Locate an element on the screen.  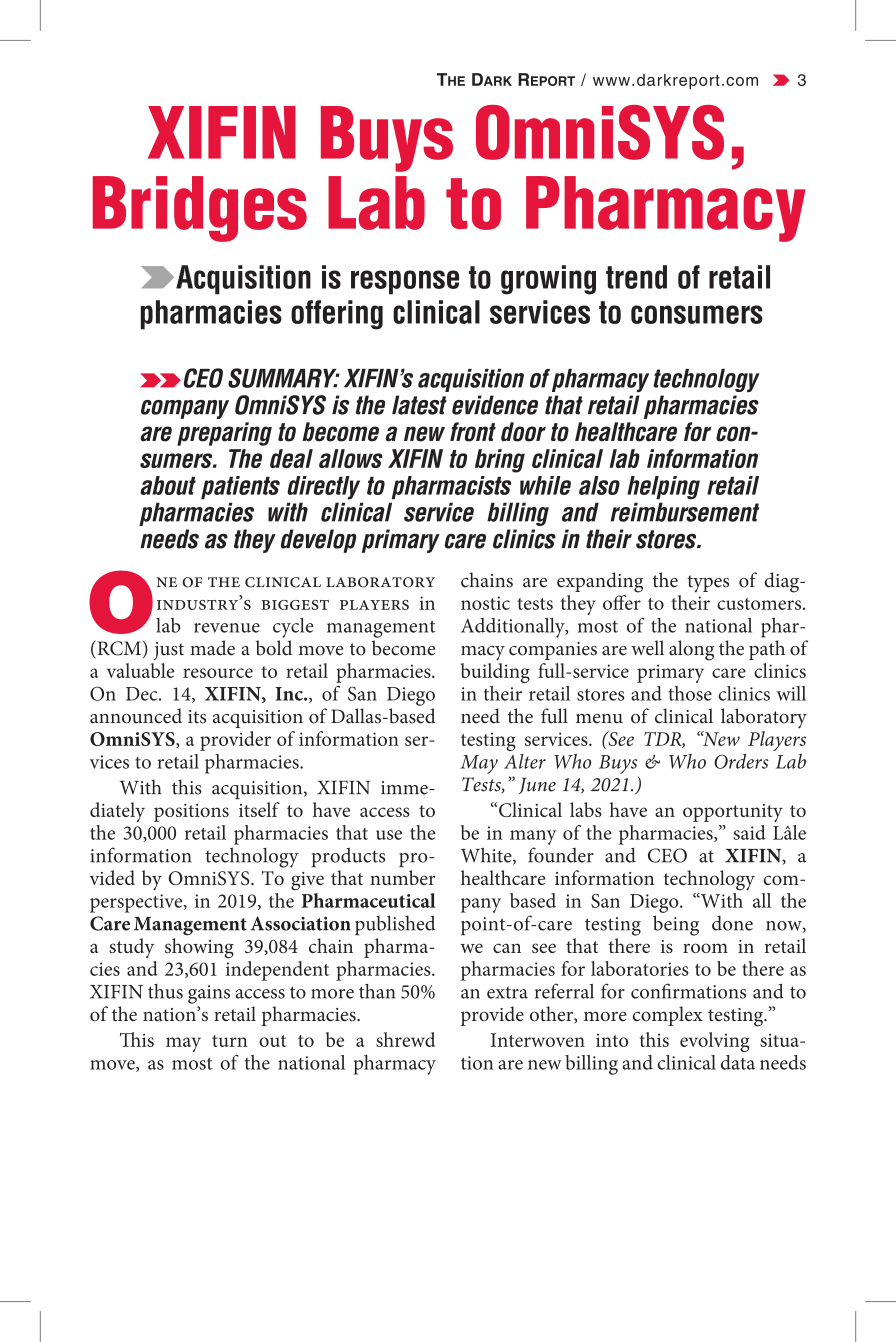
Alter is located at coordinates (525, 761).
